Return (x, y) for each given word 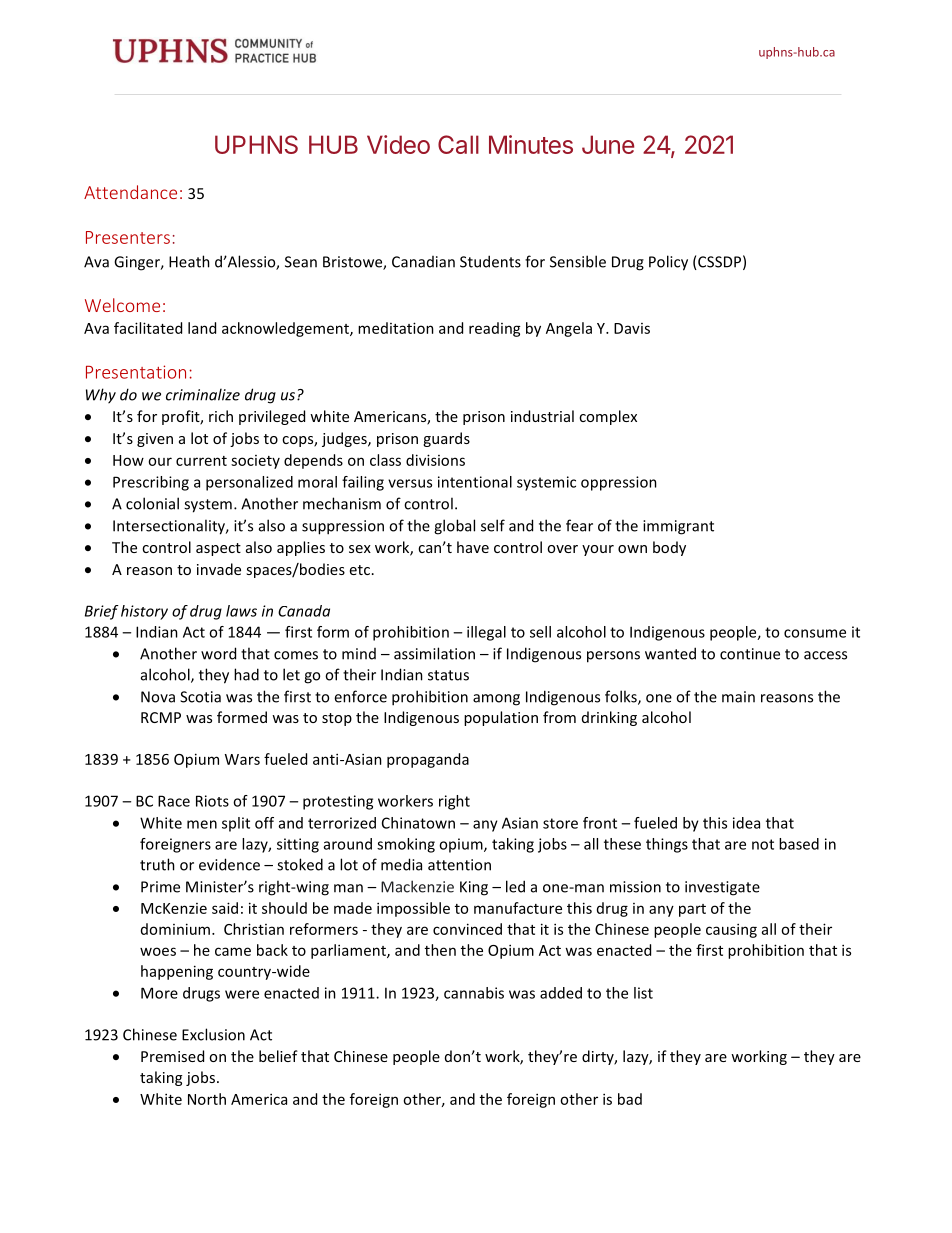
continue (750, 654)
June (608, 144)
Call (458, 144)
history (144, 612)
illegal (486, 633)
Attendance (130, 192)
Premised (172, 1056)
